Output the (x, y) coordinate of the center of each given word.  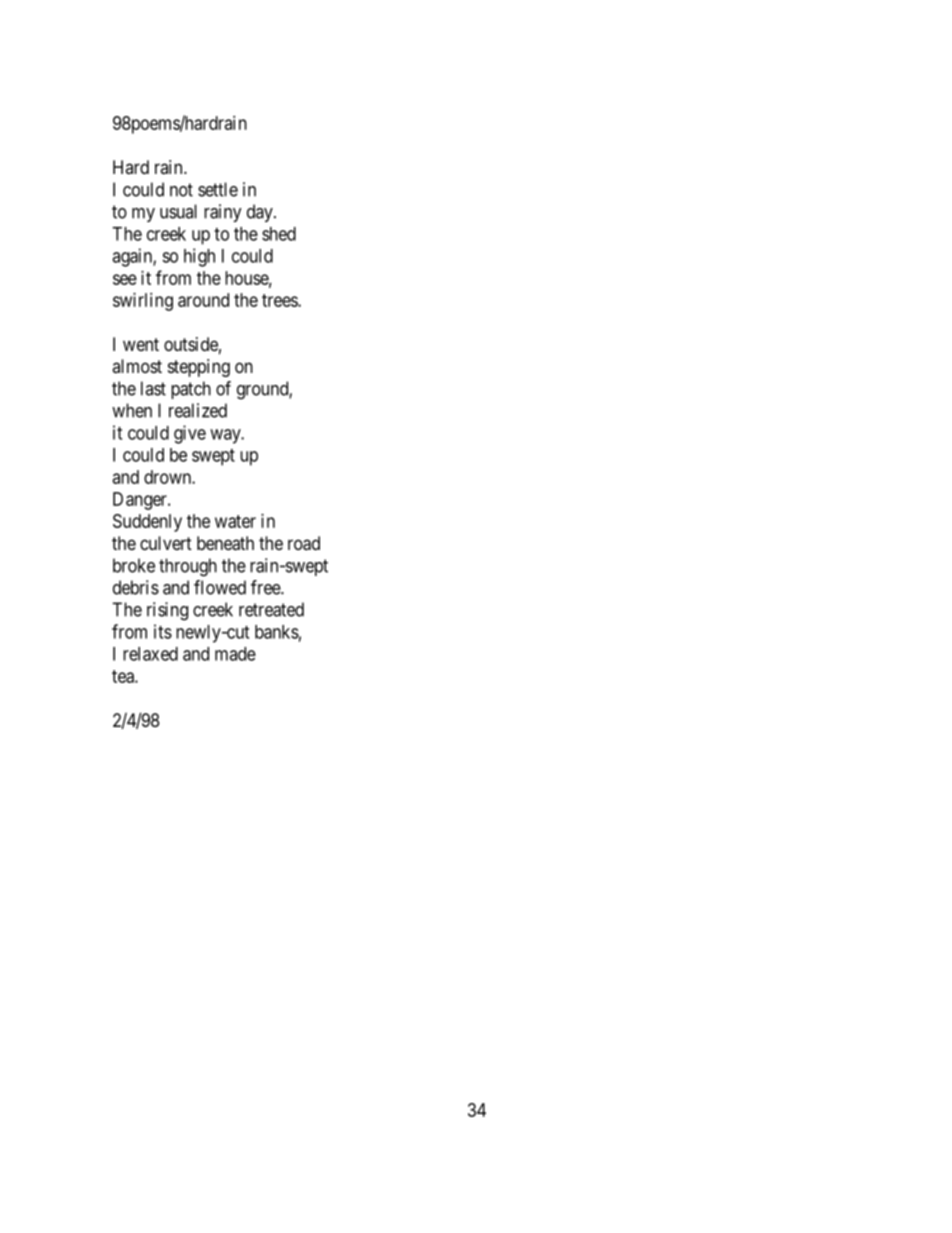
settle (218, 189)
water (235, 521)
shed (279, 234)
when (132, 410)
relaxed (150, 654)
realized (198, 410)
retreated (271, 609)
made (235, 654)
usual (178, 211)
